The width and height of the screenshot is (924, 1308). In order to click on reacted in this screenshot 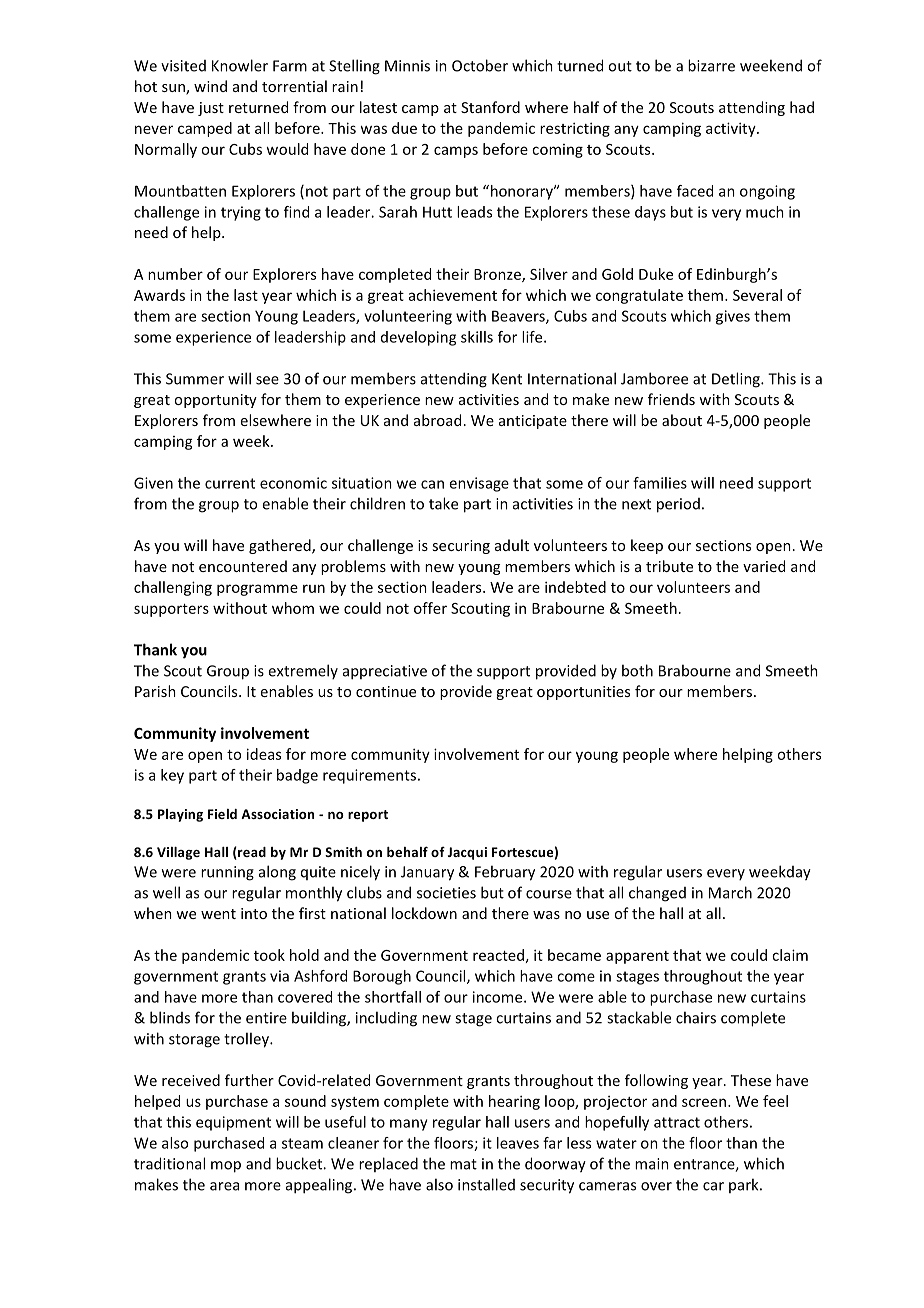, I will do `click(498, 955)`.
